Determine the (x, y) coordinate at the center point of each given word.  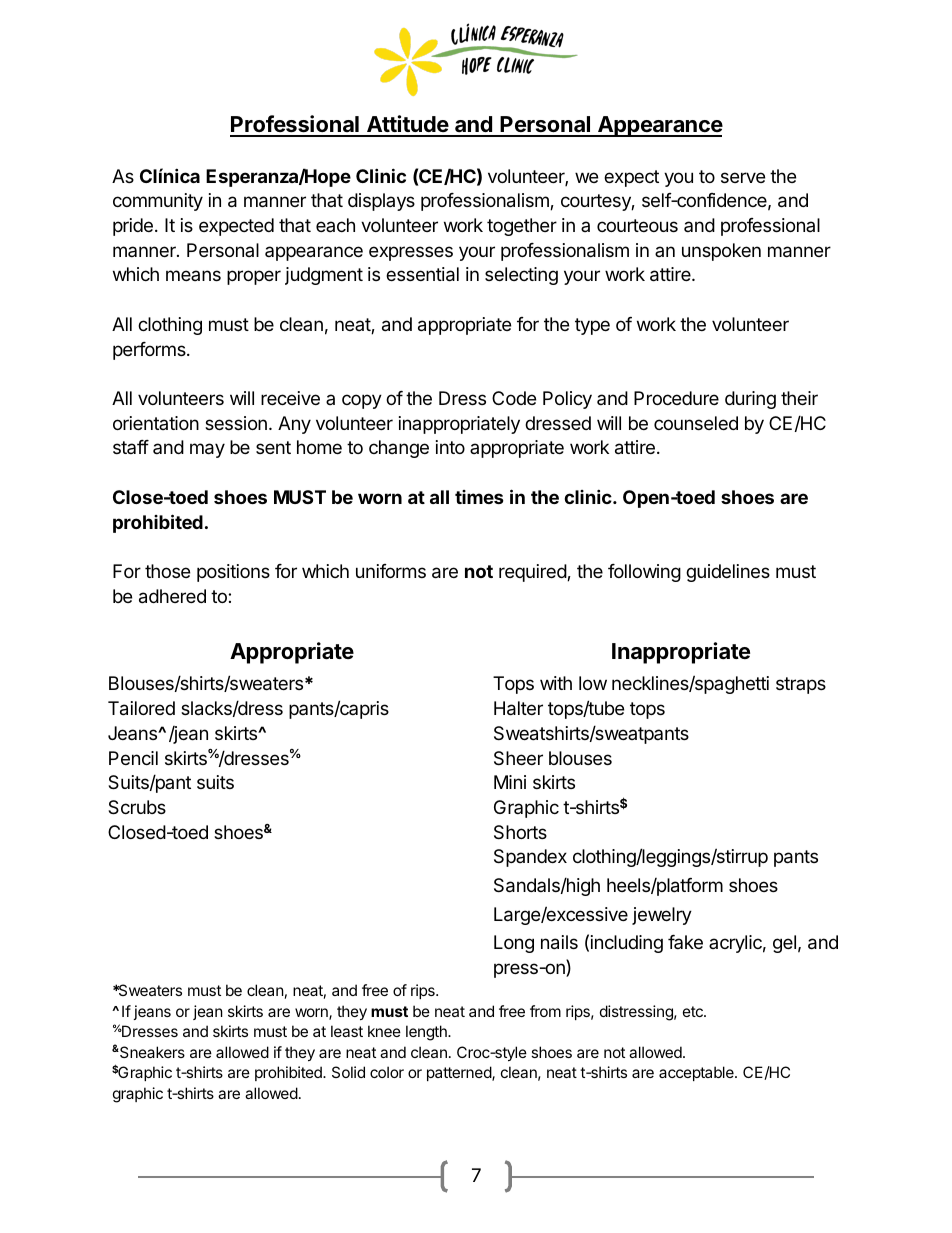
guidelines (728, 573)
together (522, 227)
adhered (172, 596)
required (533, 573)
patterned (460, 1073)
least (347, 1031)
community (158, 202)
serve (743, 177)
